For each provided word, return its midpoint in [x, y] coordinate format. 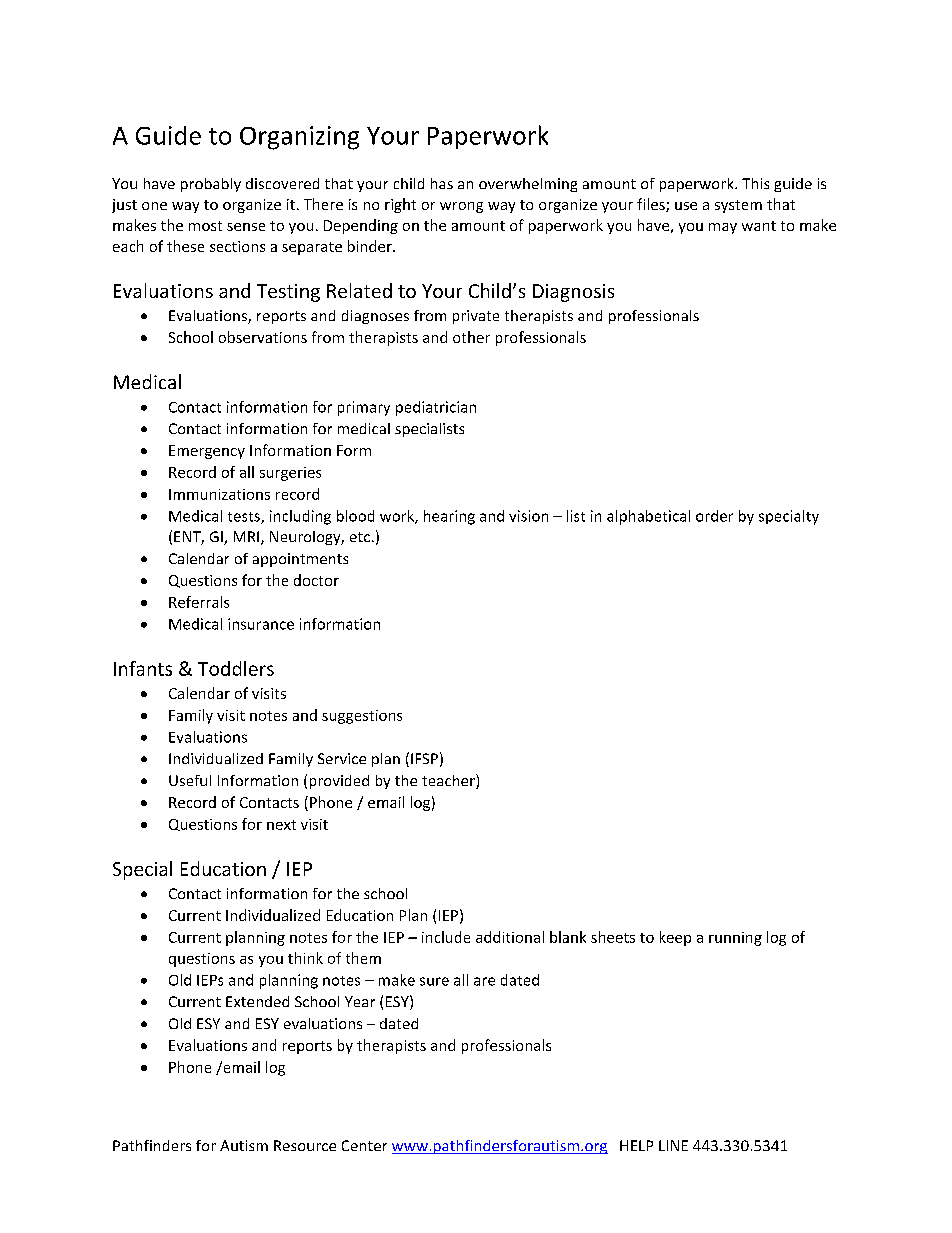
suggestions [362, 717]
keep [675, 938]
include [446, 937]
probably [211, 185]
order [714, 516]
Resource [305, 1145]
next [281, 825]
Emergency [207, 452]
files [652, 205]
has [442, 183]
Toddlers [236, 668]
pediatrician [436, 408]
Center [364, 1145]
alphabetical [648, 517]
